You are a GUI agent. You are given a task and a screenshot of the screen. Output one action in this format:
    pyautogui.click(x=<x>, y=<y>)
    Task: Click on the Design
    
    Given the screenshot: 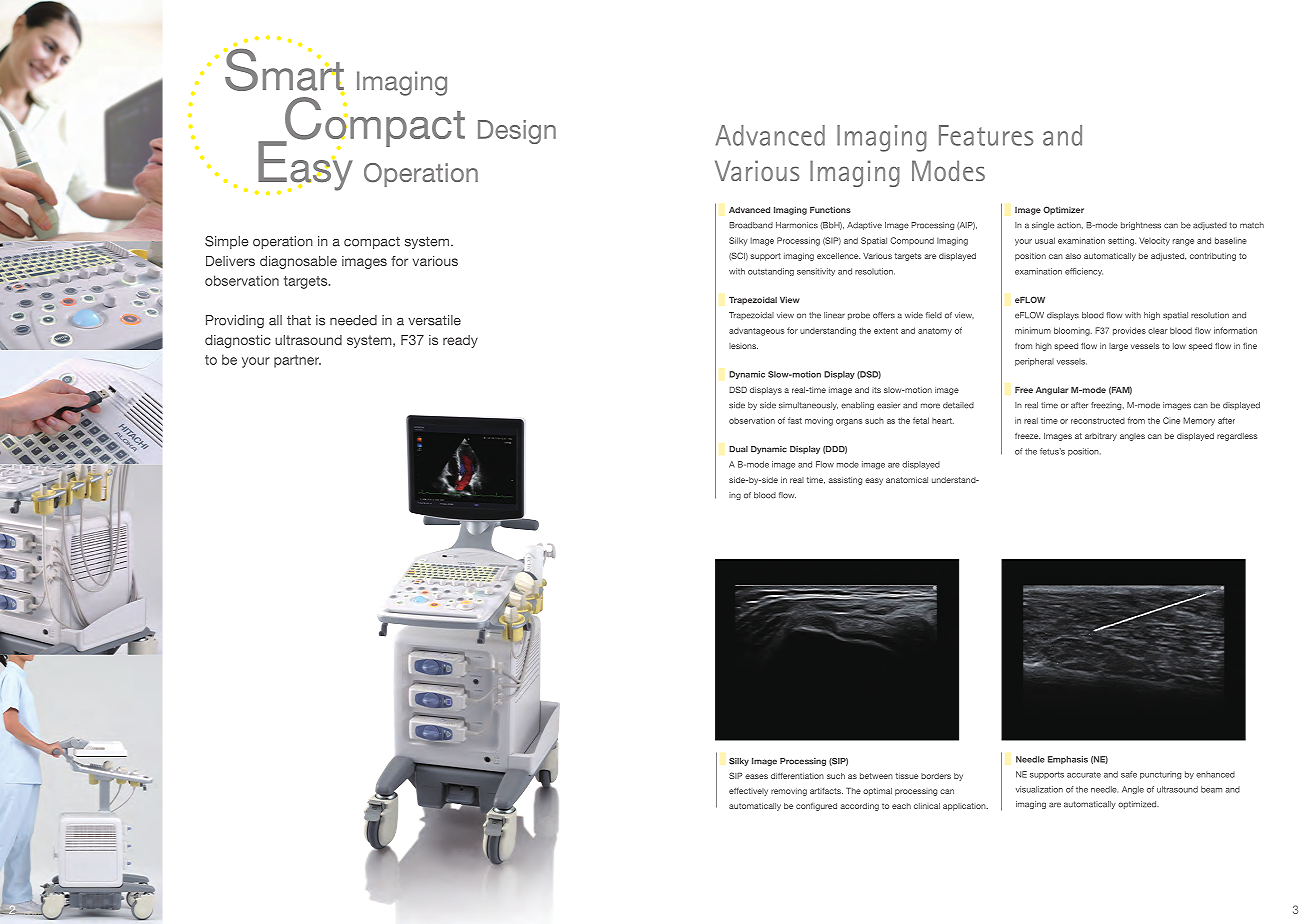 What is the action you would take?
    pyautogui.click(x=517, y=132)
